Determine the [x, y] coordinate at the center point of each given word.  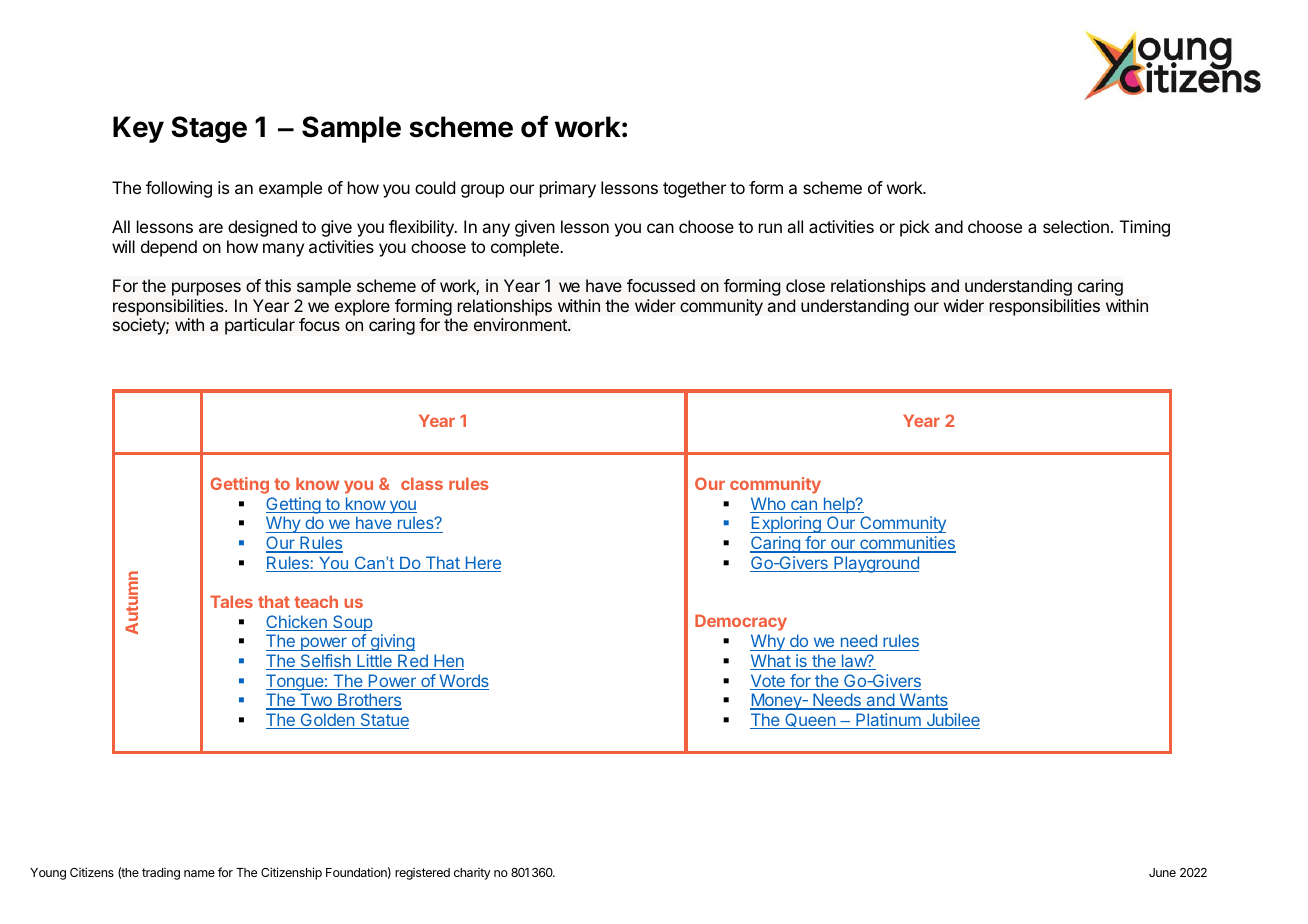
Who [769, 505]
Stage [209, 129]
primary [568, 189]
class [422, 483]
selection [1076, 226]
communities [907, 544]
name [199, 873]
